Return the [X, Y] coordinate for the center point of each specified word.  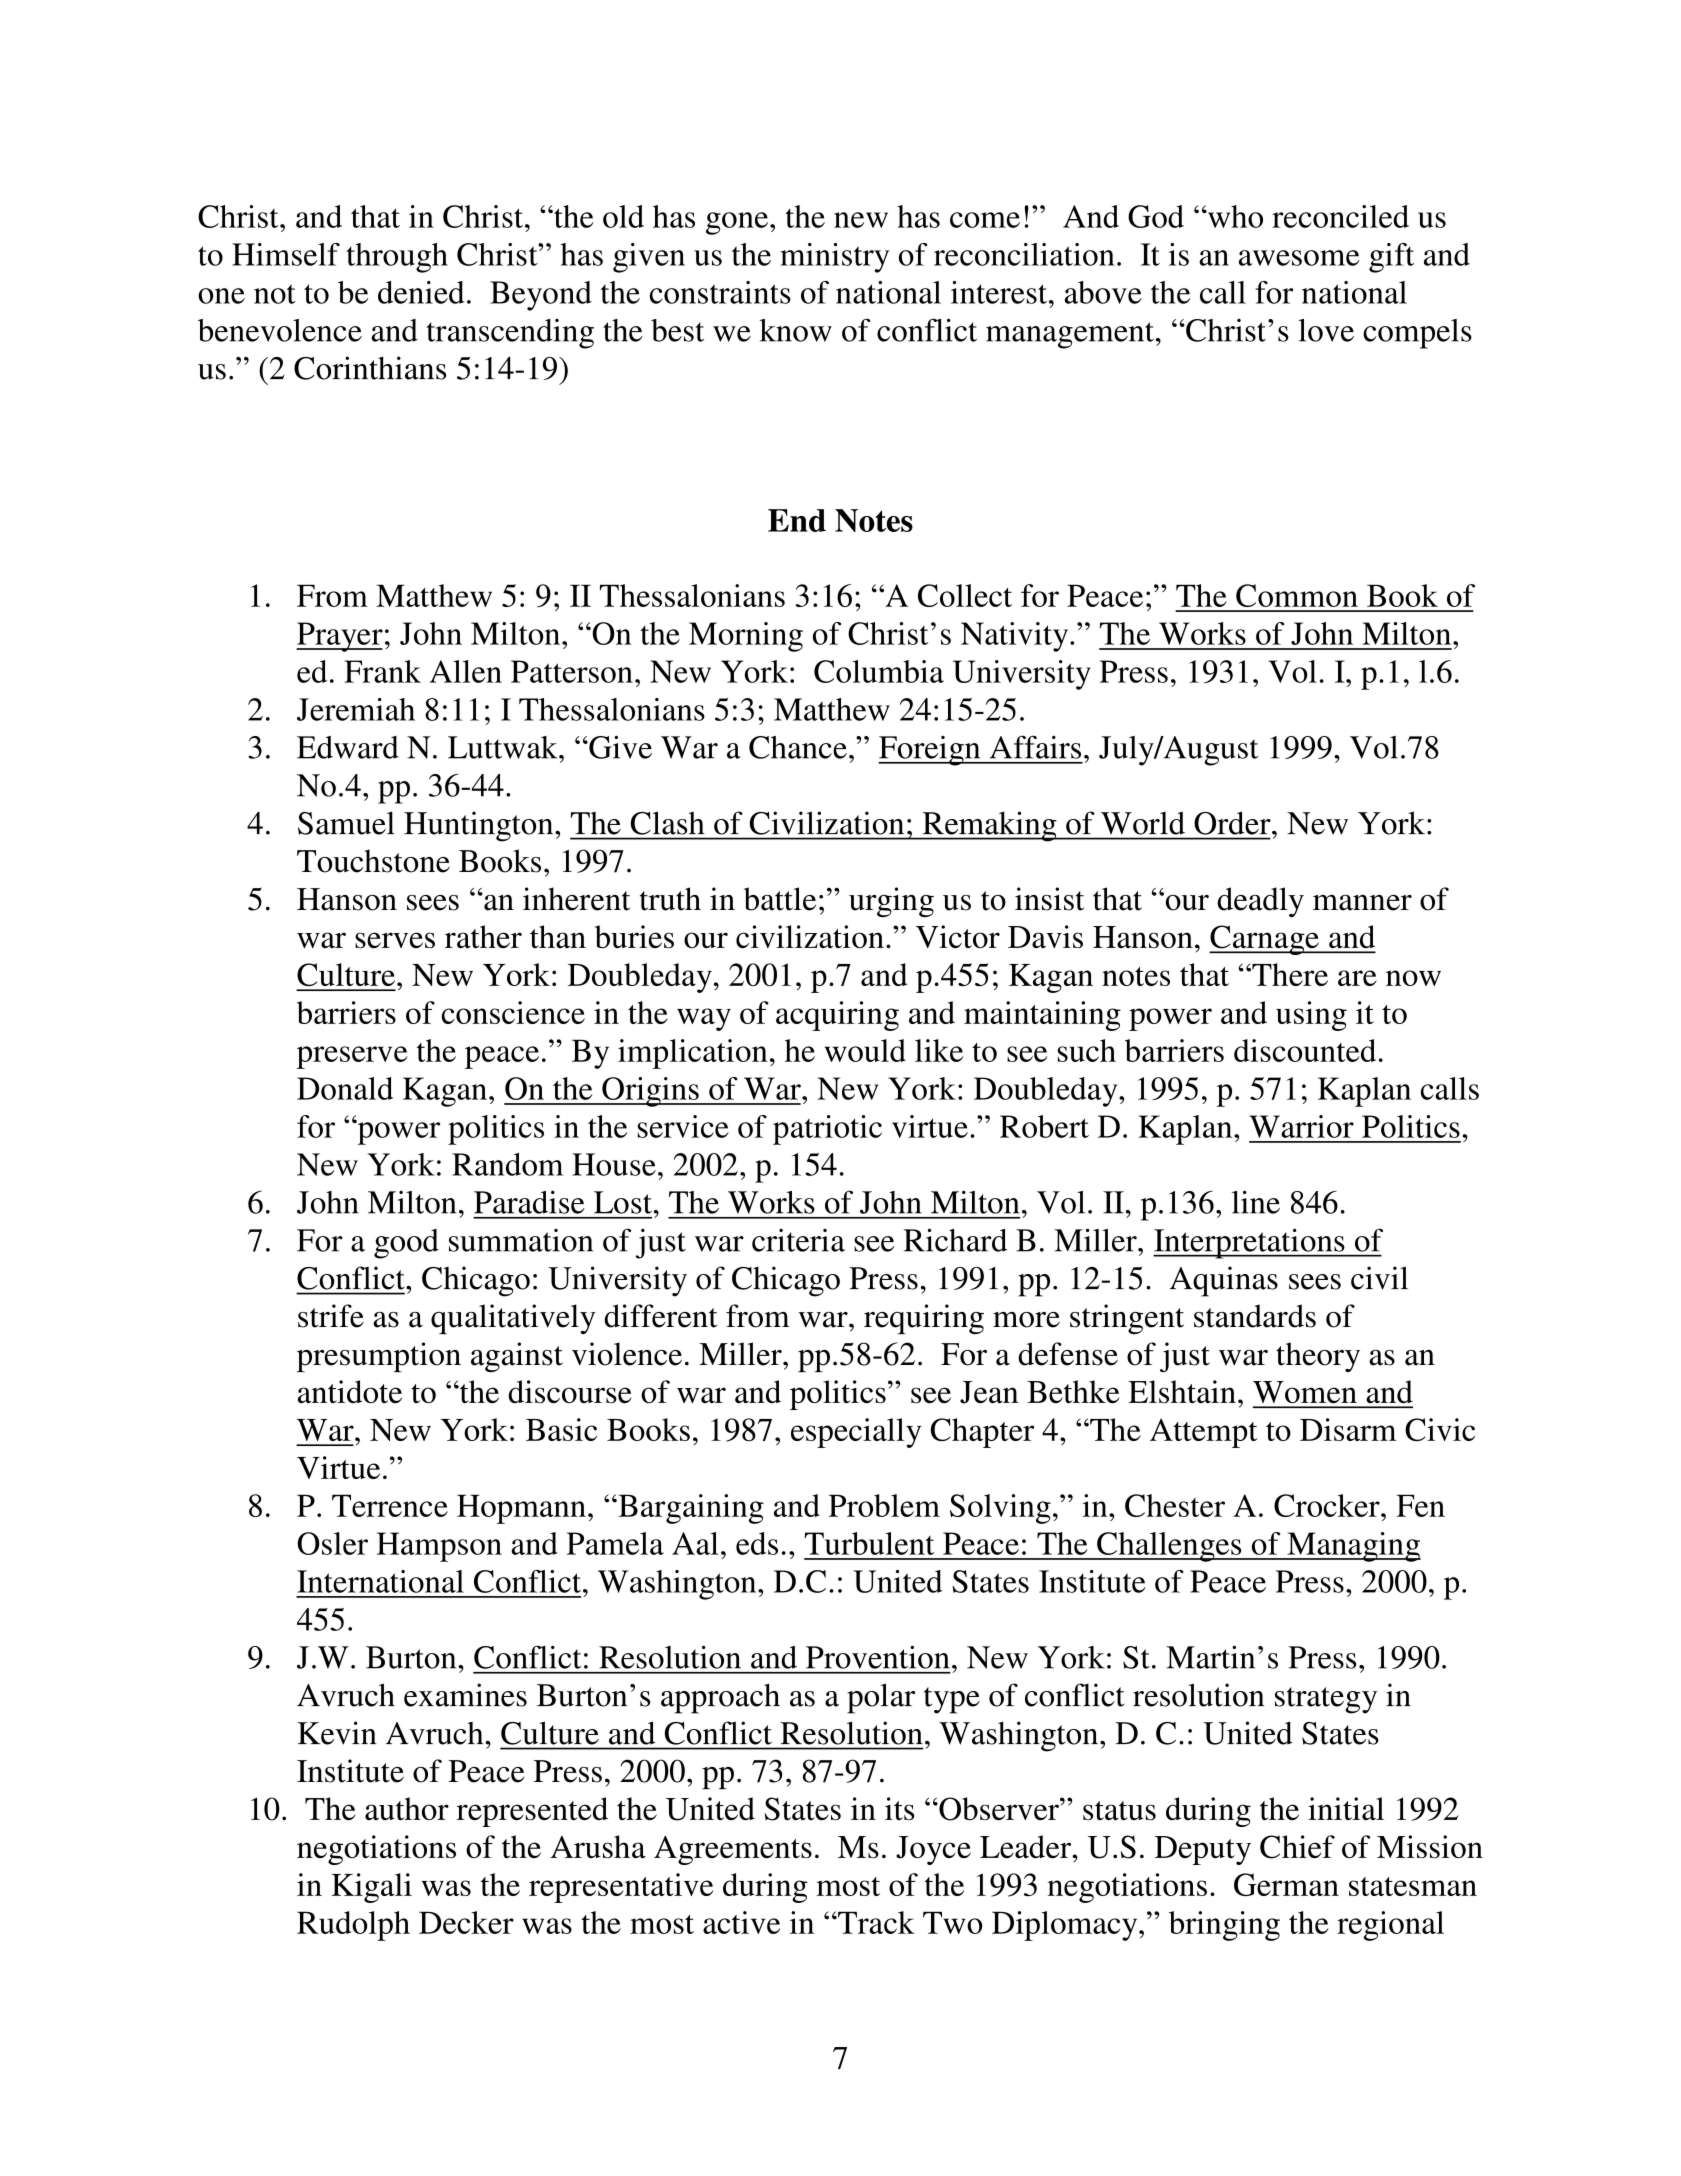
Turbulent [870, 1543]
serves [395, 940]
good [406, 1244]
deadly [1260, 902]
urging [891, 902]
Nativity [1016, 637]
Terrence [390, 1505]
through [397, 258]
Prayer [339, 637]
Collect [965, 595]
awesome [1299, 258]
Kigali [372, 1888]
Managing [1353, 1547]
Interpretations [1250, 1243]
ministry [834, 258]
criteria [798, 1240]
